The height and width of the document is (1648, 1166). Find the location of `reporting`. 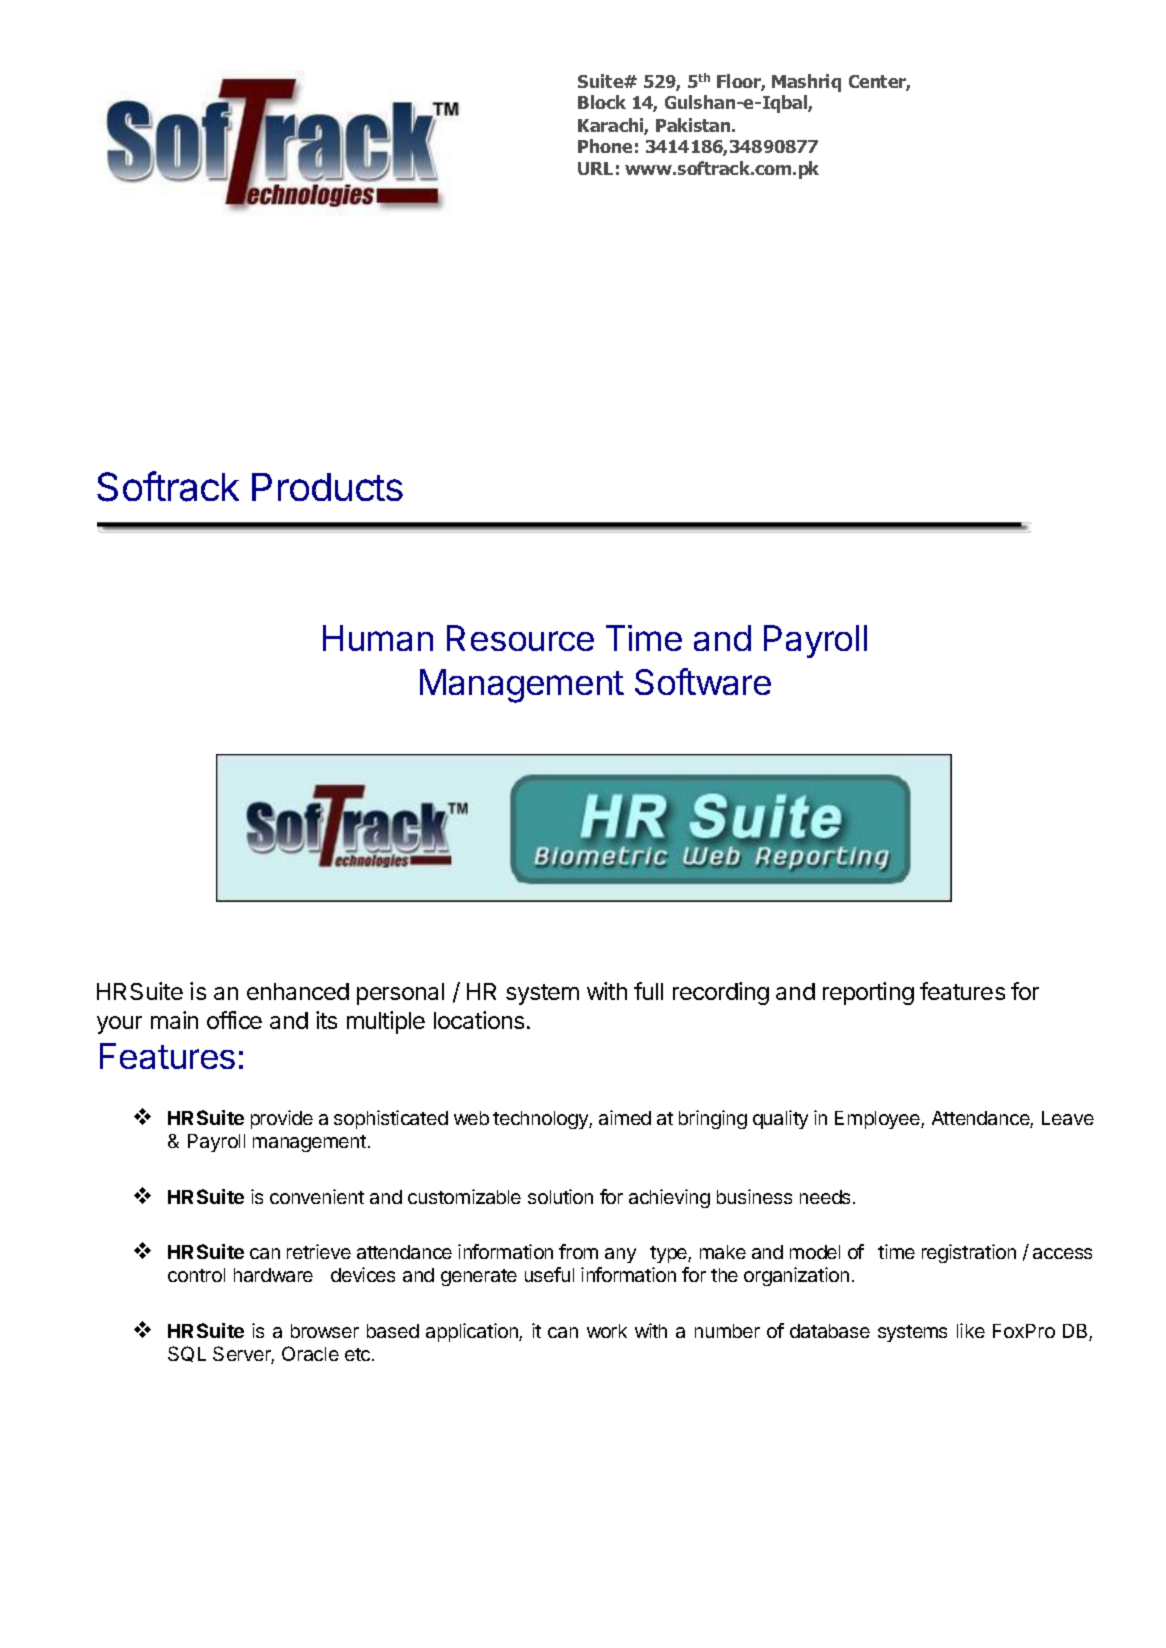

reporting is located at coordinates (868, 993).
